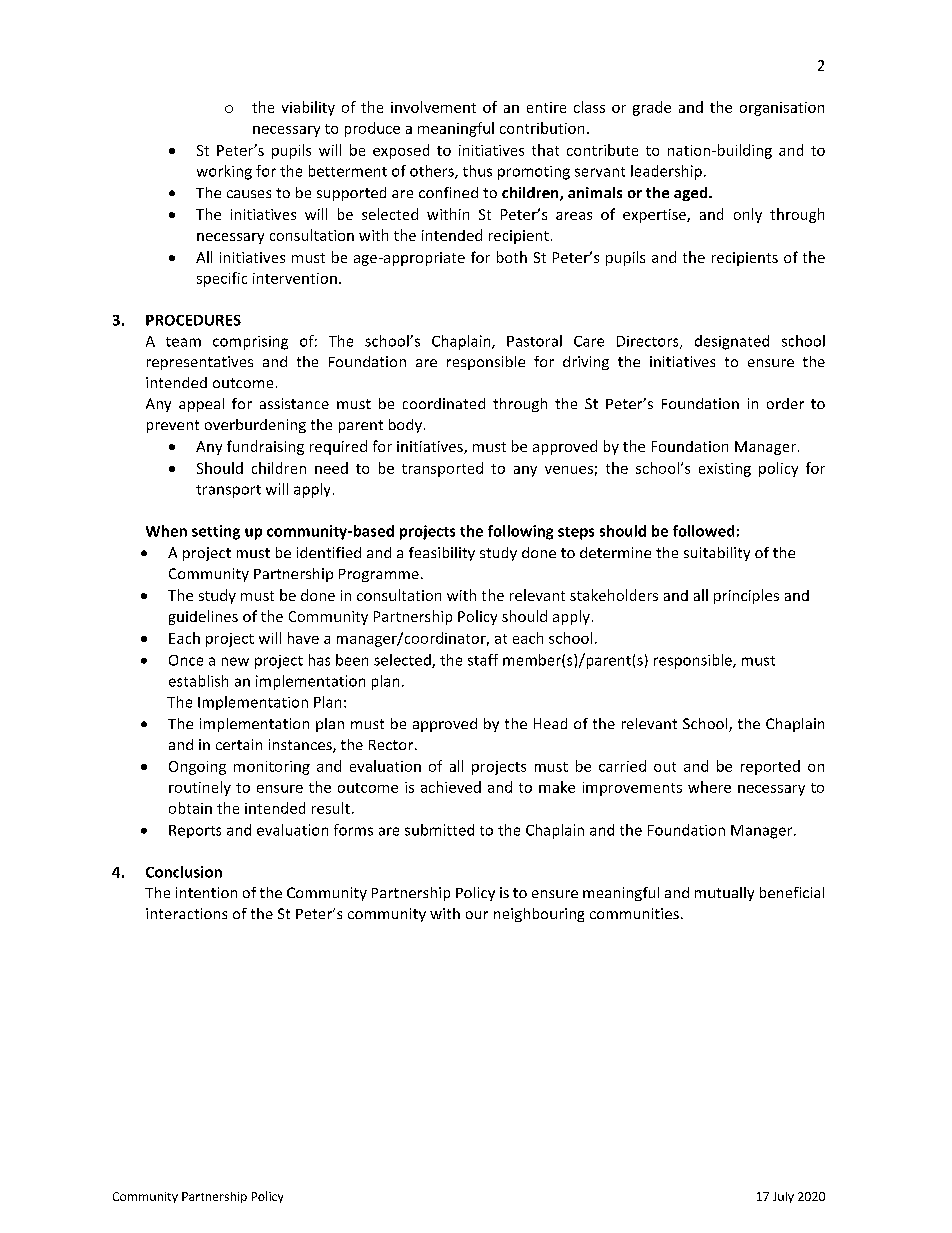 The width and height of the screenshot is (952, 1233). Describe the element at coordinates (439, 830) in the screenshot. I see `submitted` at that location.
